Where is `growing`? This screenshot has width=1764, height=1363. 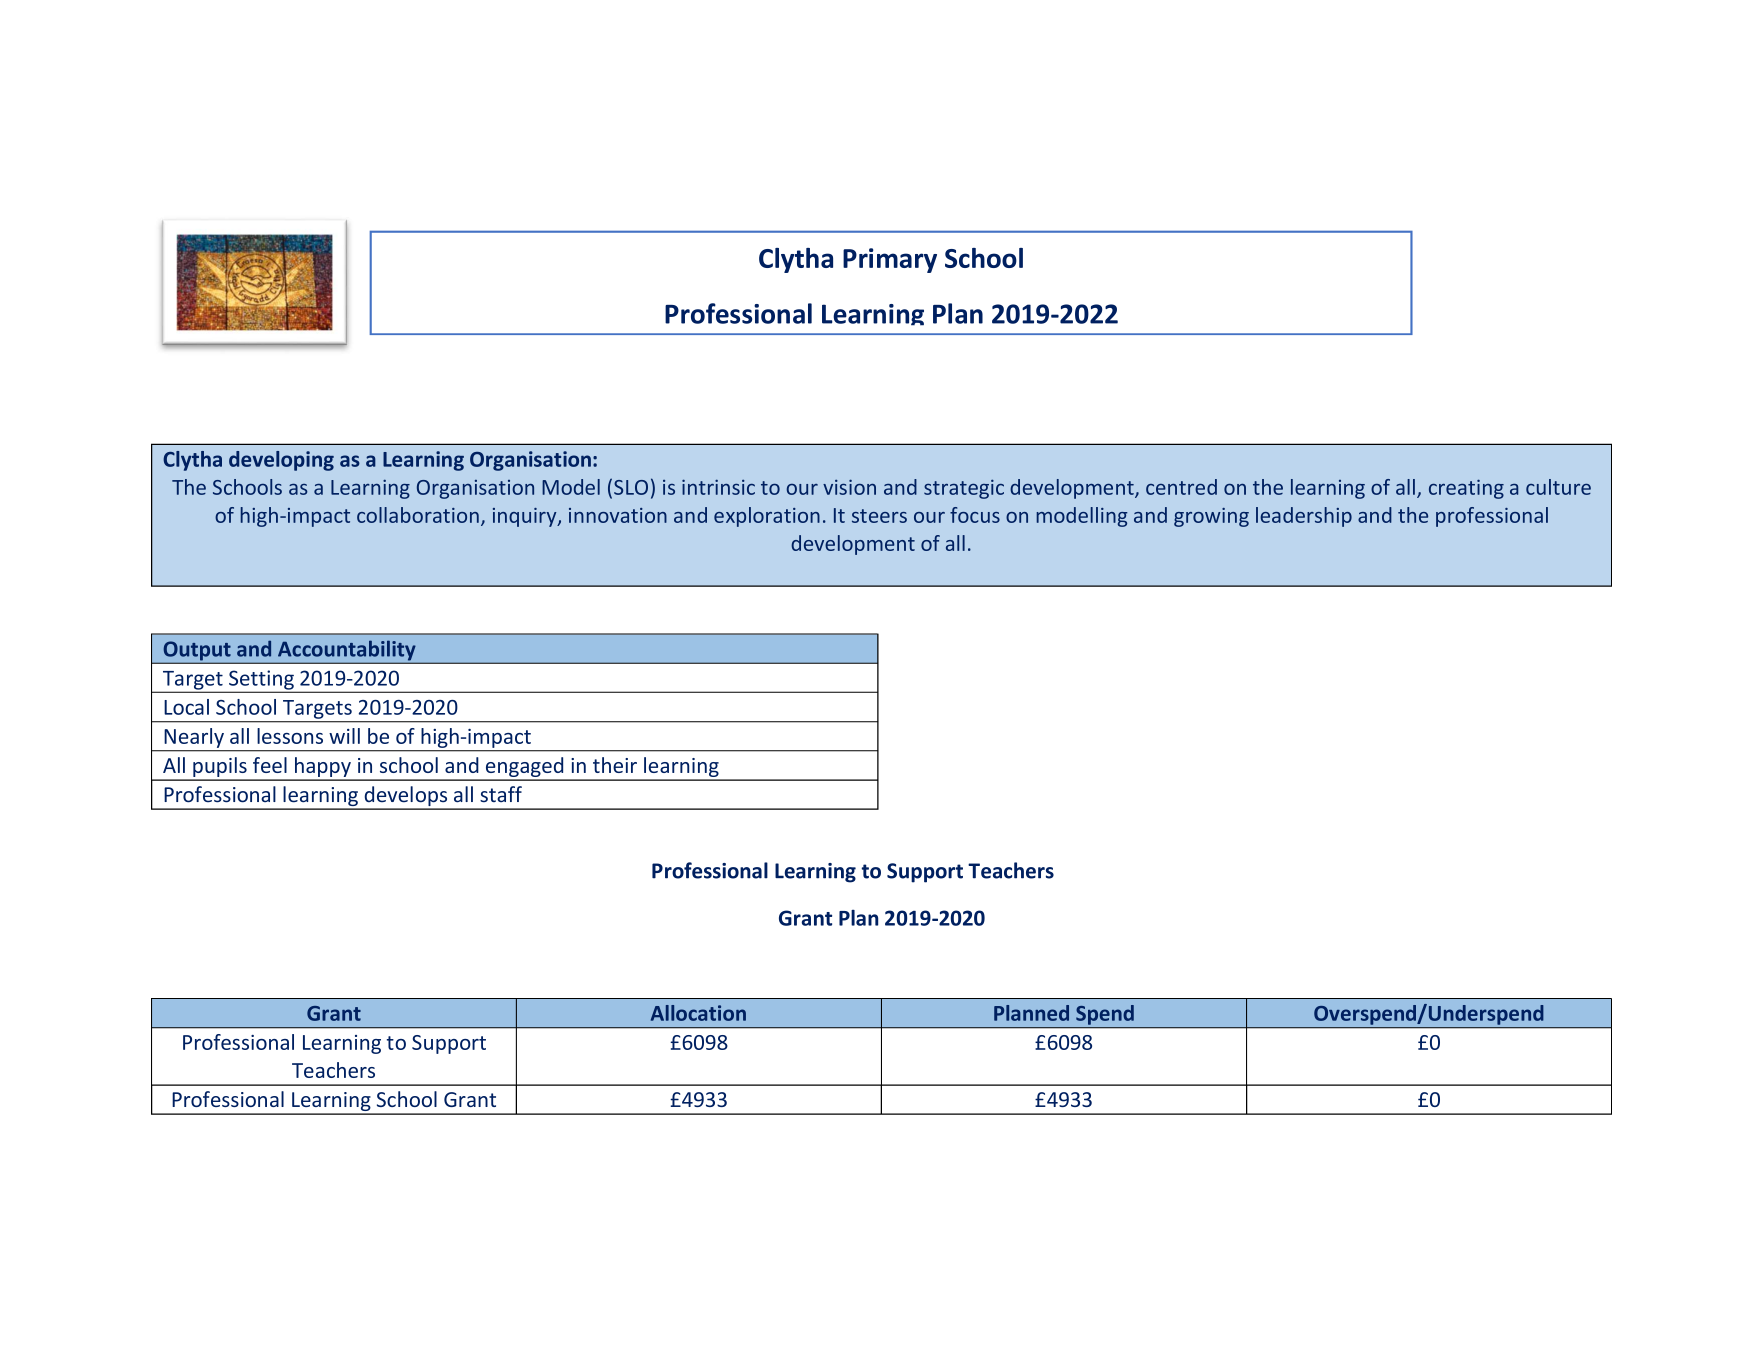
growing is located at coordinates (1211, 517).
